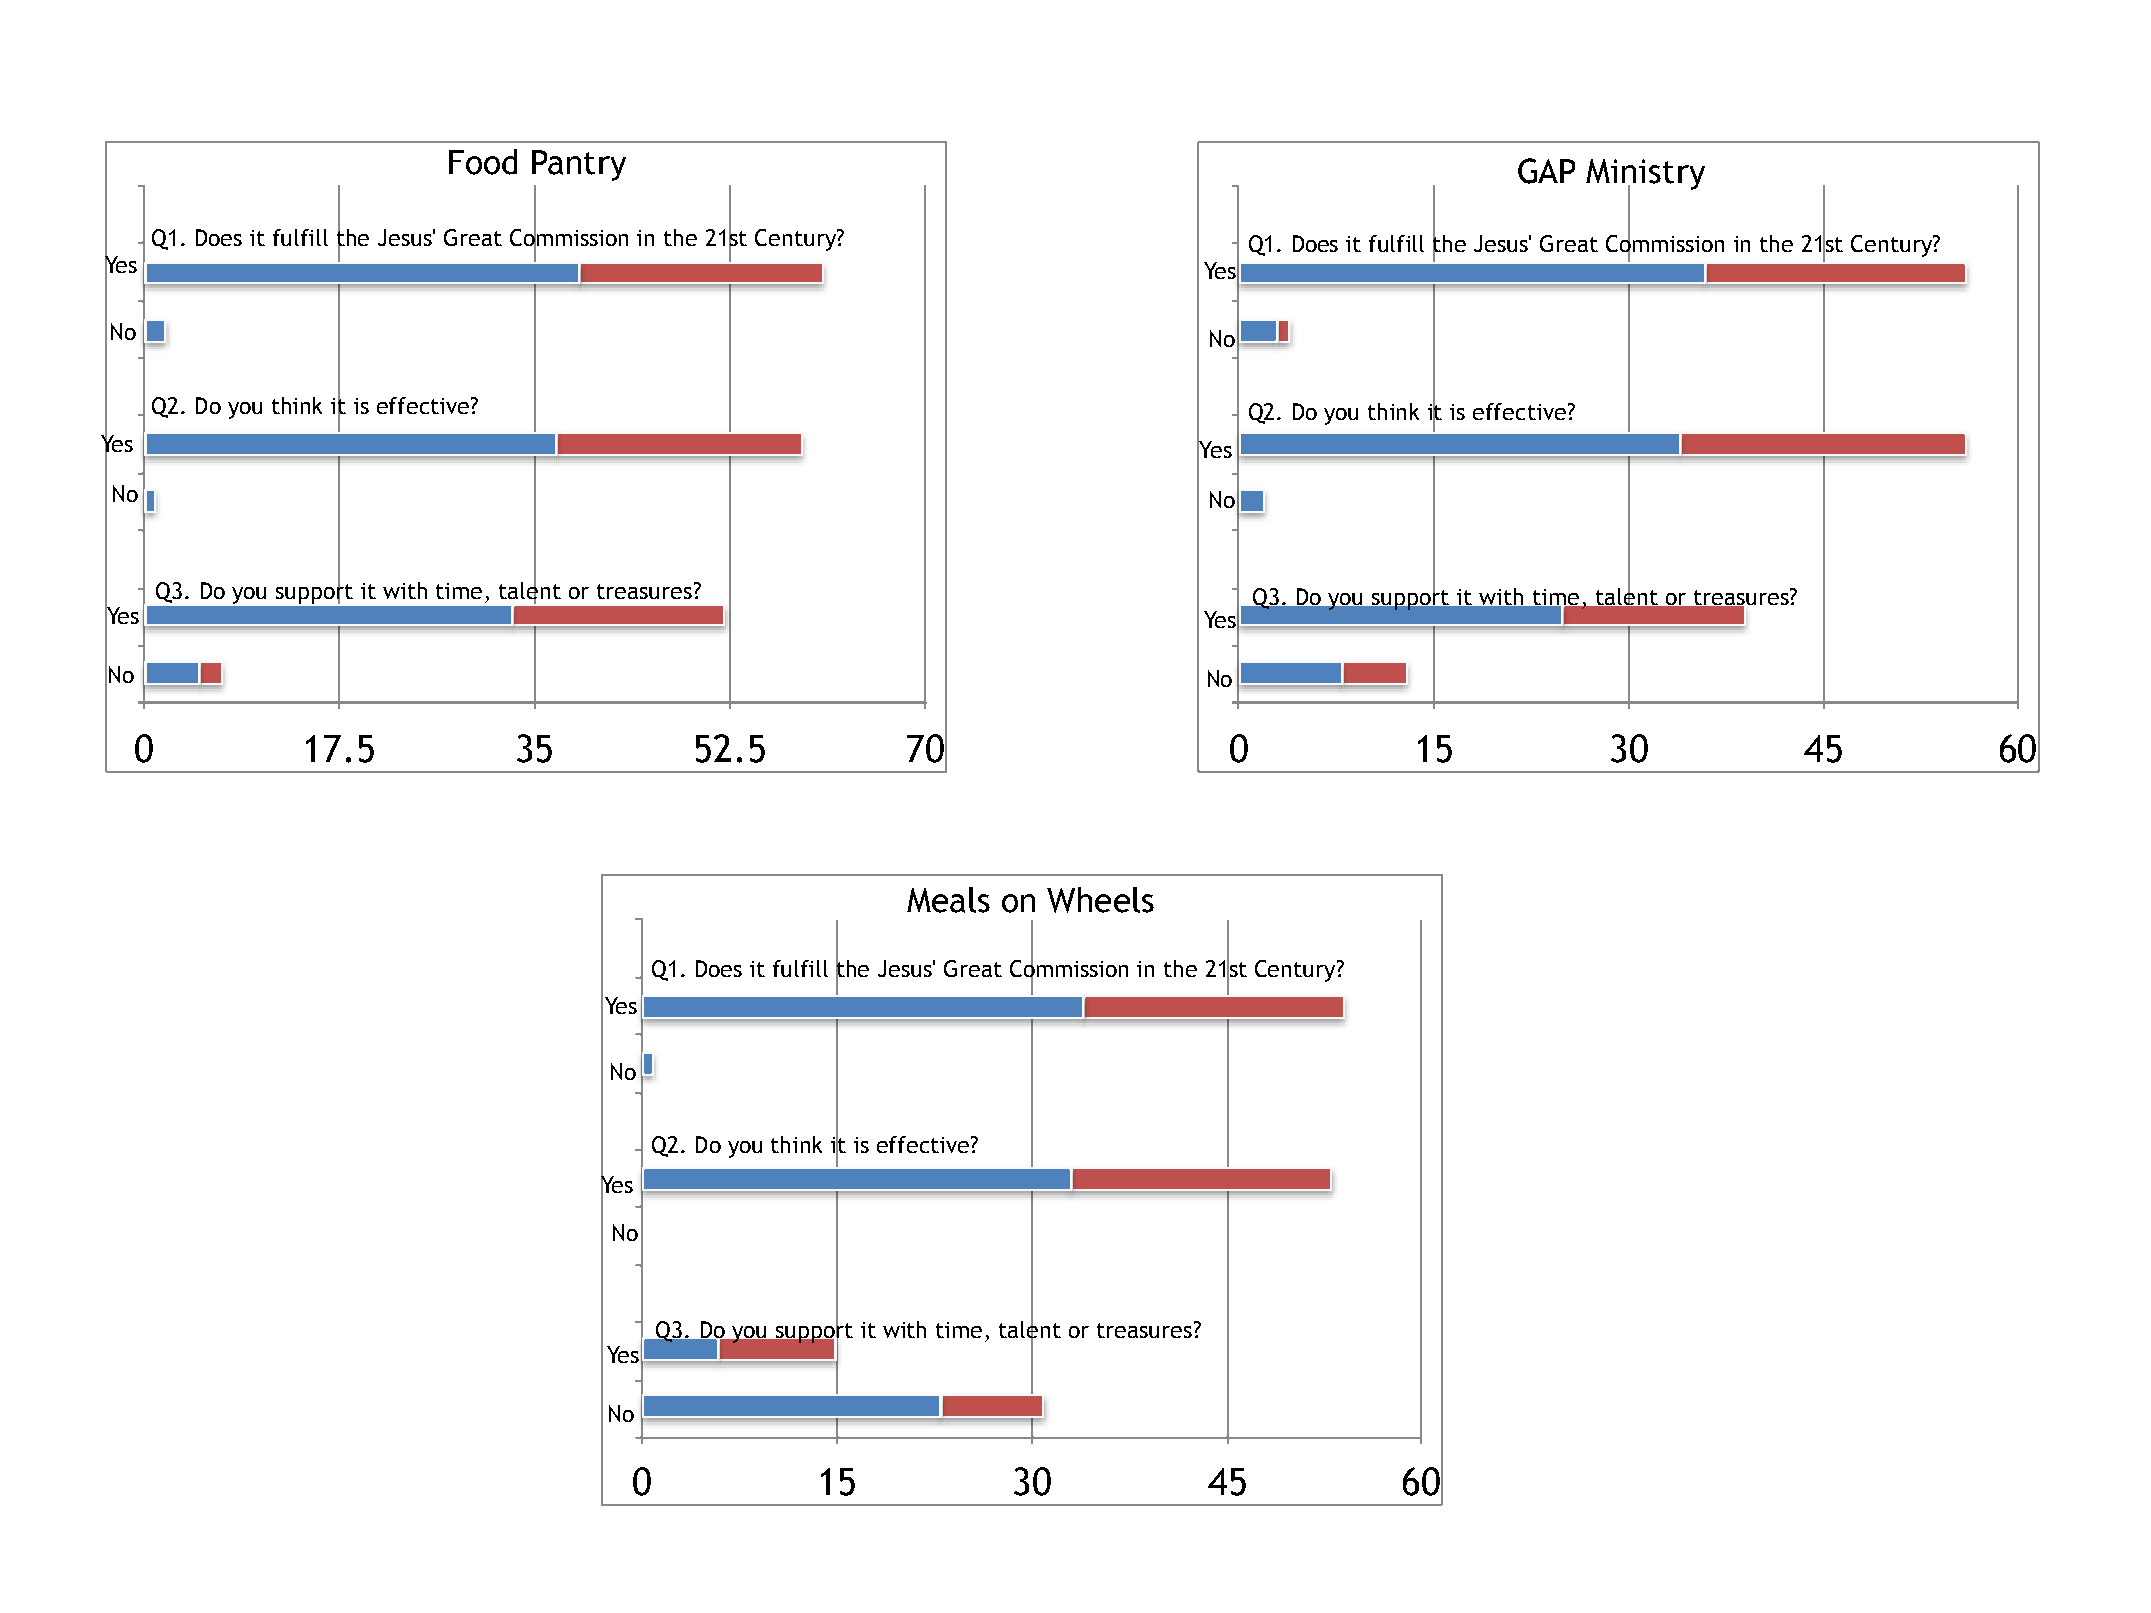 The height and width of the page is (1613, 2151). I want to click on Food, so click(483, 162).
